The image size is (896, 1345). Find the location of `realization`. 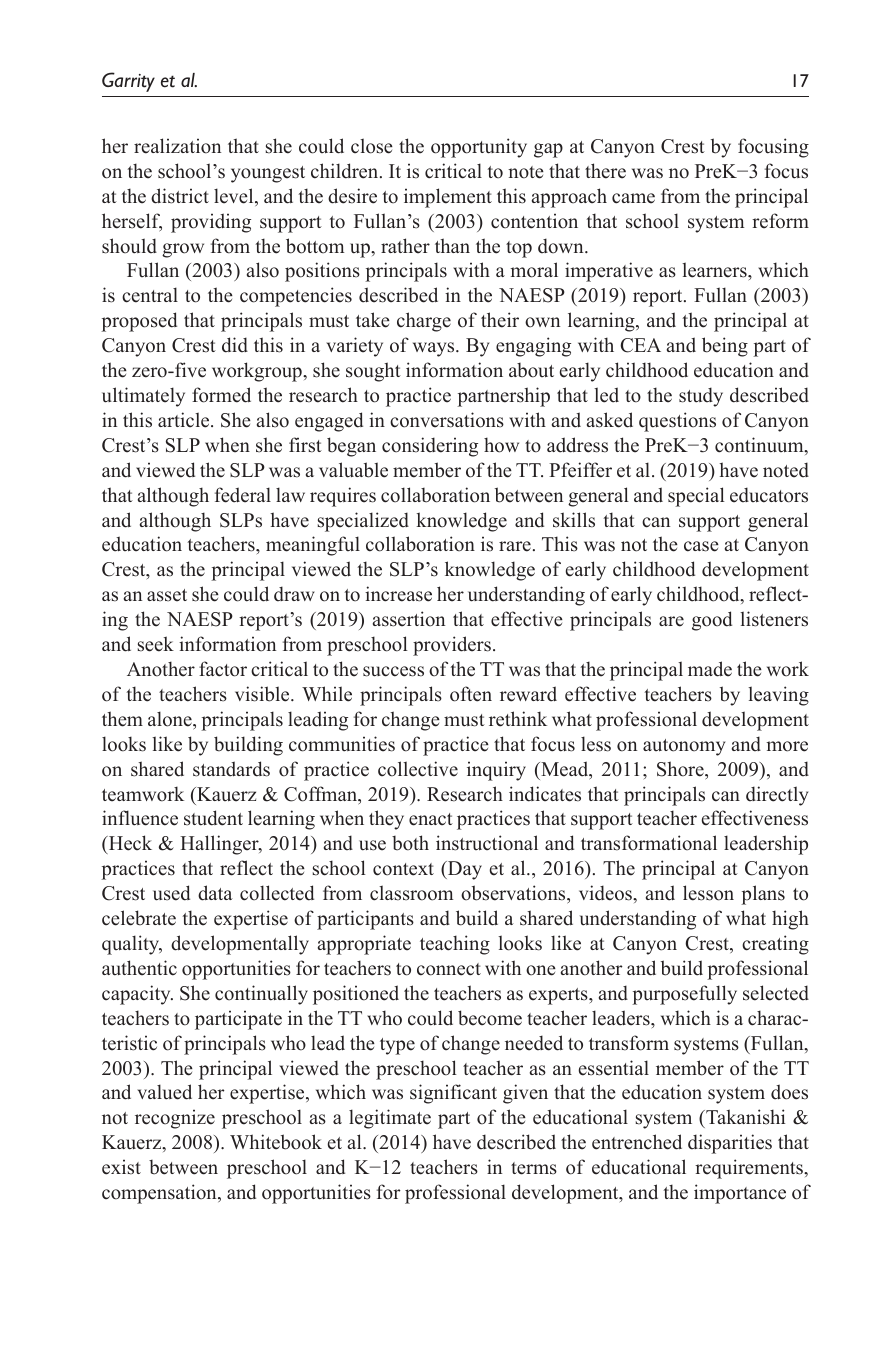

realization is located at coordinates (177, 146).
